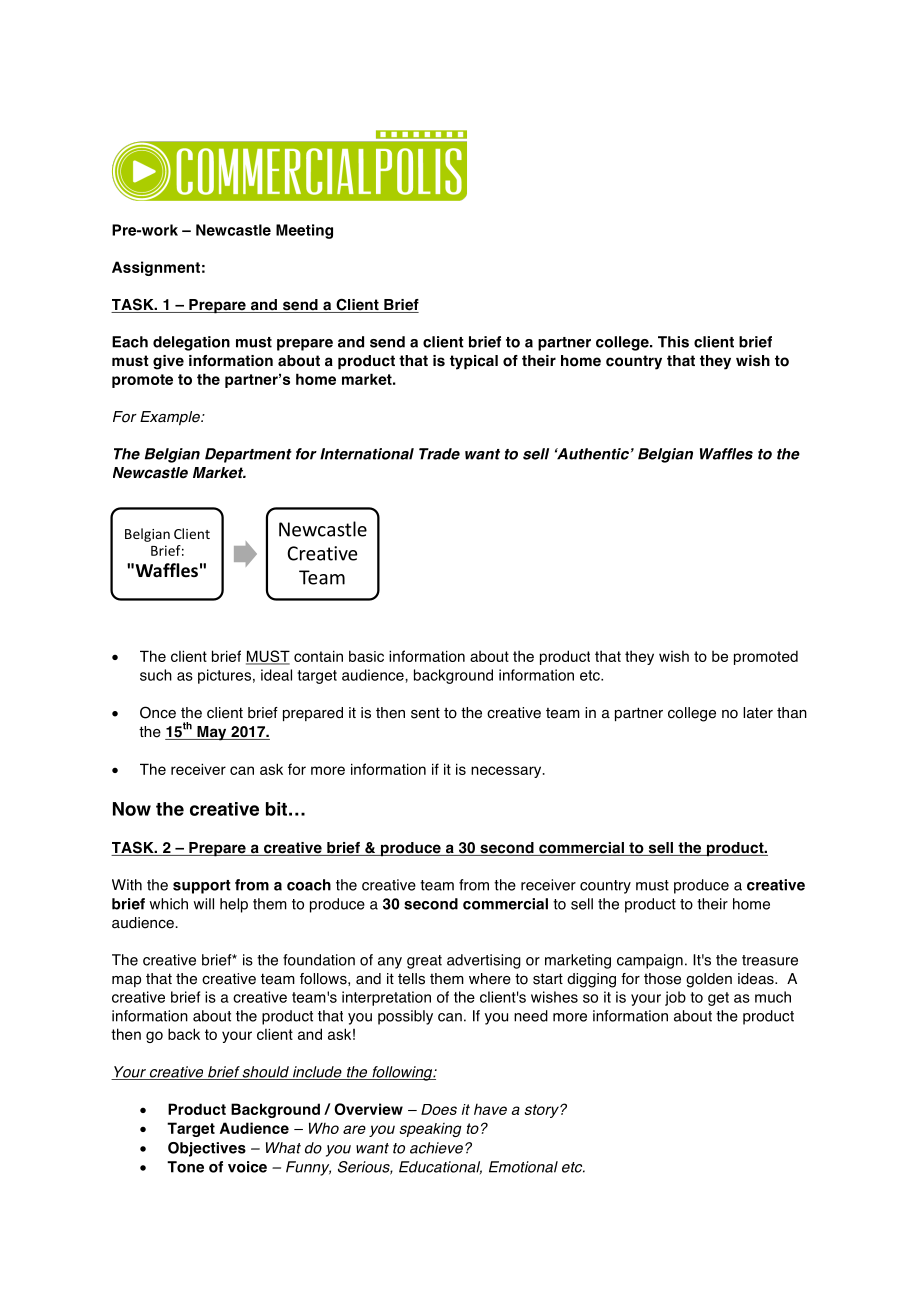  Describe the element at coordinates (436, 1148) in the screenshot. I see `achieve` at that location.
